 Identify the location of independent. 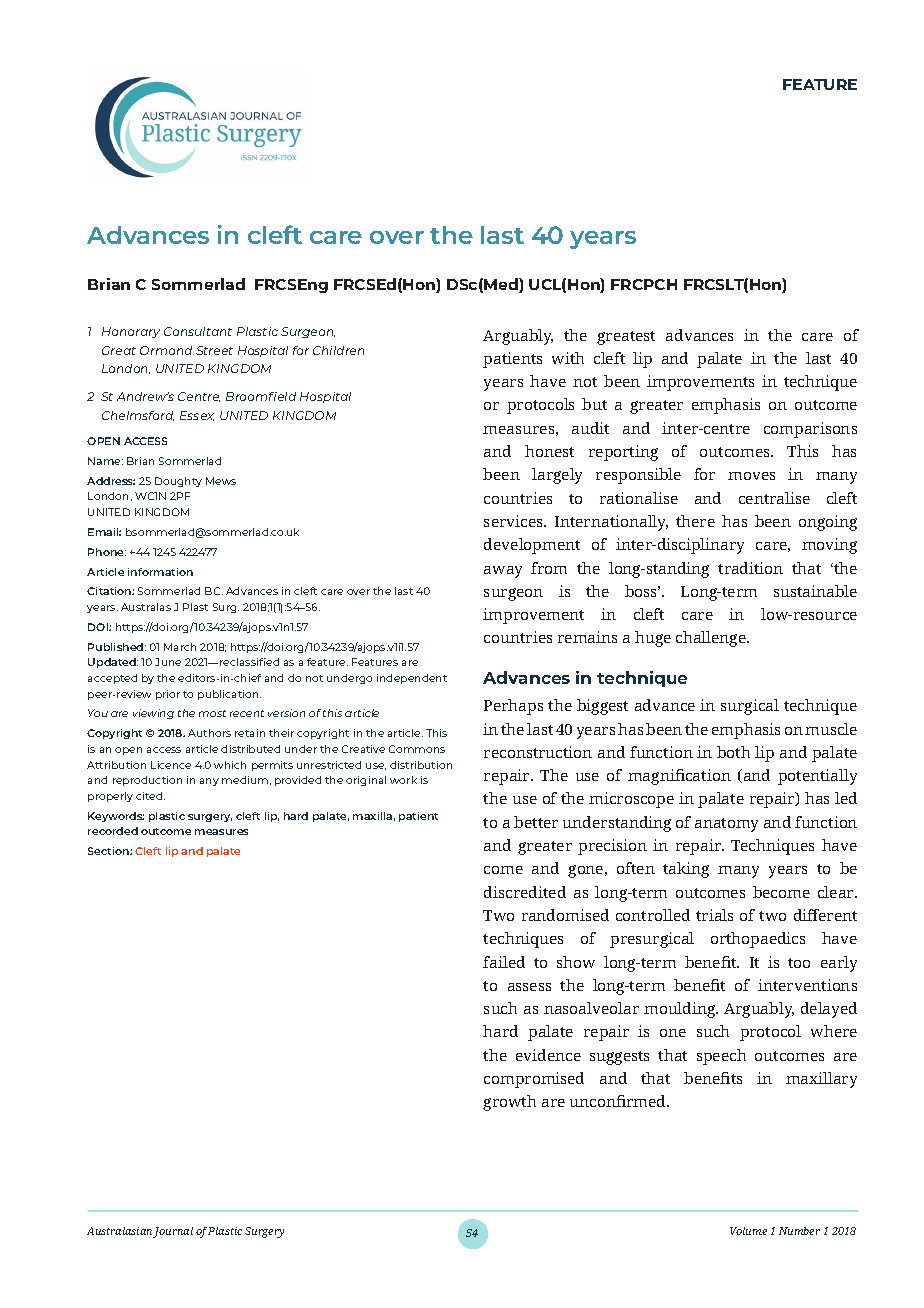
(412, 679).
